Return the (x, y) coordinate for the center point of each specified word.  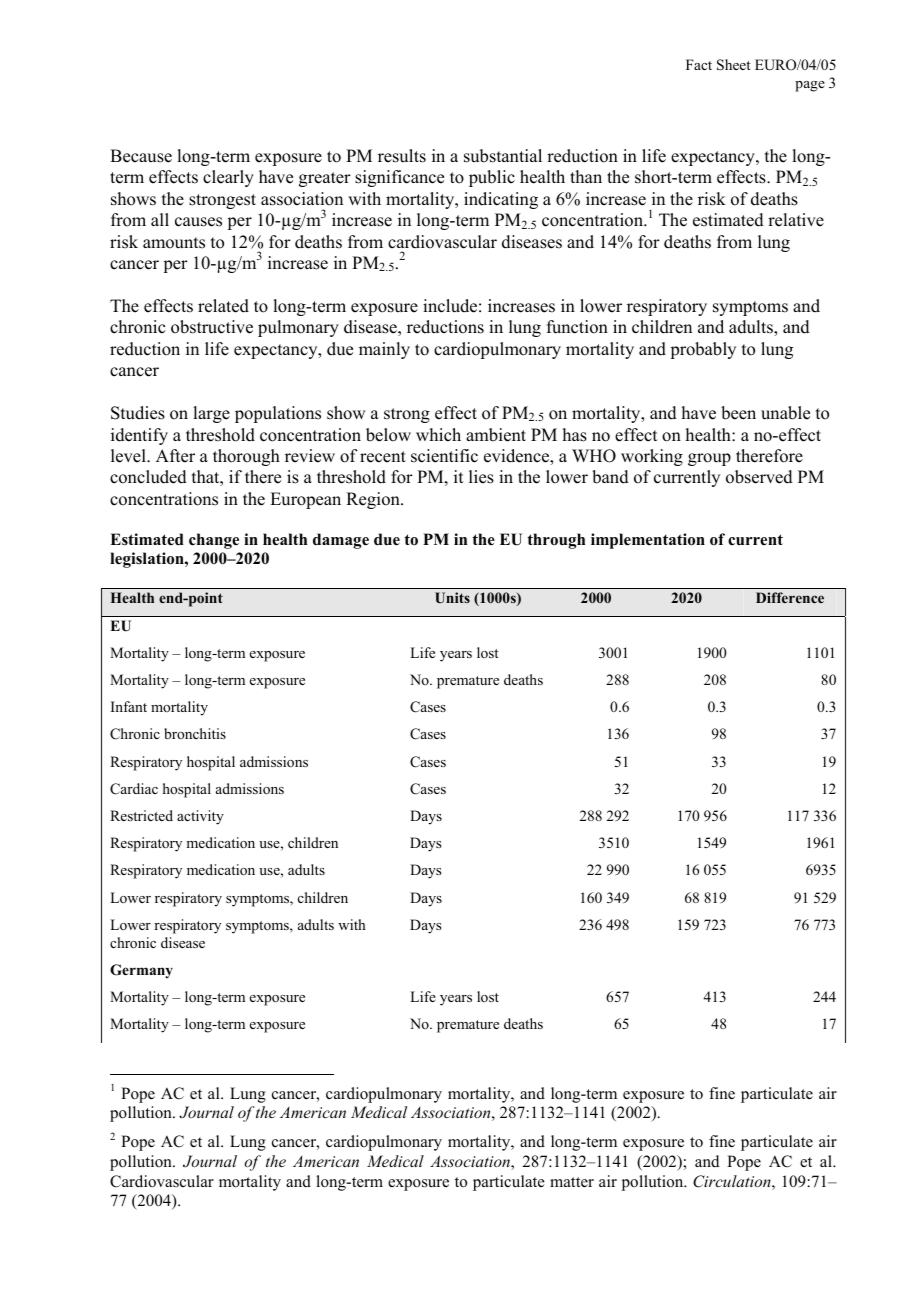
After (175, 456)
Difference (790, 597)
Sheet (734, 65)
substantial (503, 156)
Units (452, 597)
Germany (141, 971)
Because (141, 156)
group (709, 459)
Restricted (141, 815)
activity (200, 817)
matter (572, 1182)
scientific (444, 456)
